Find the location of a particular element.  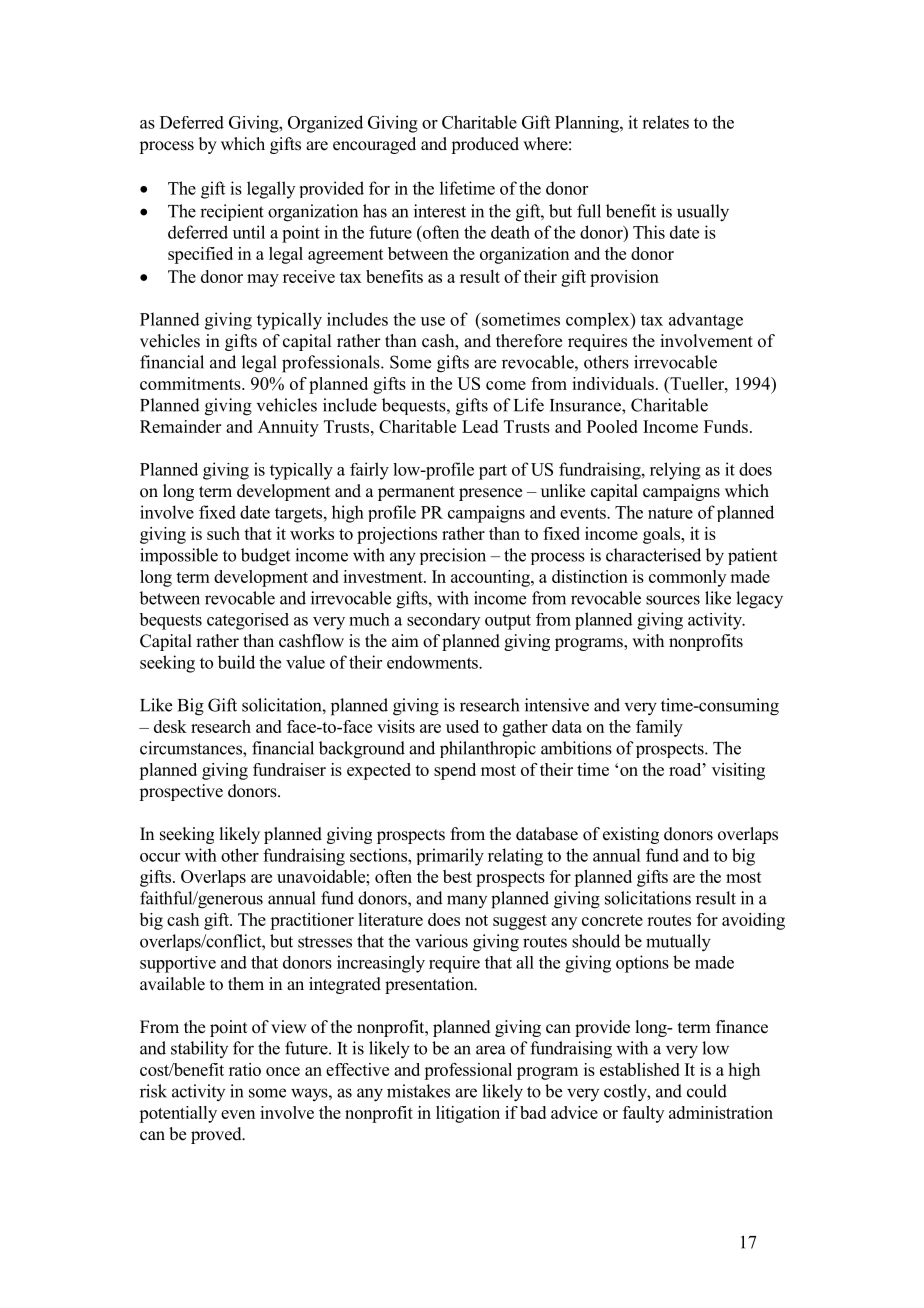

relates is located at coordinates (665, 122).
